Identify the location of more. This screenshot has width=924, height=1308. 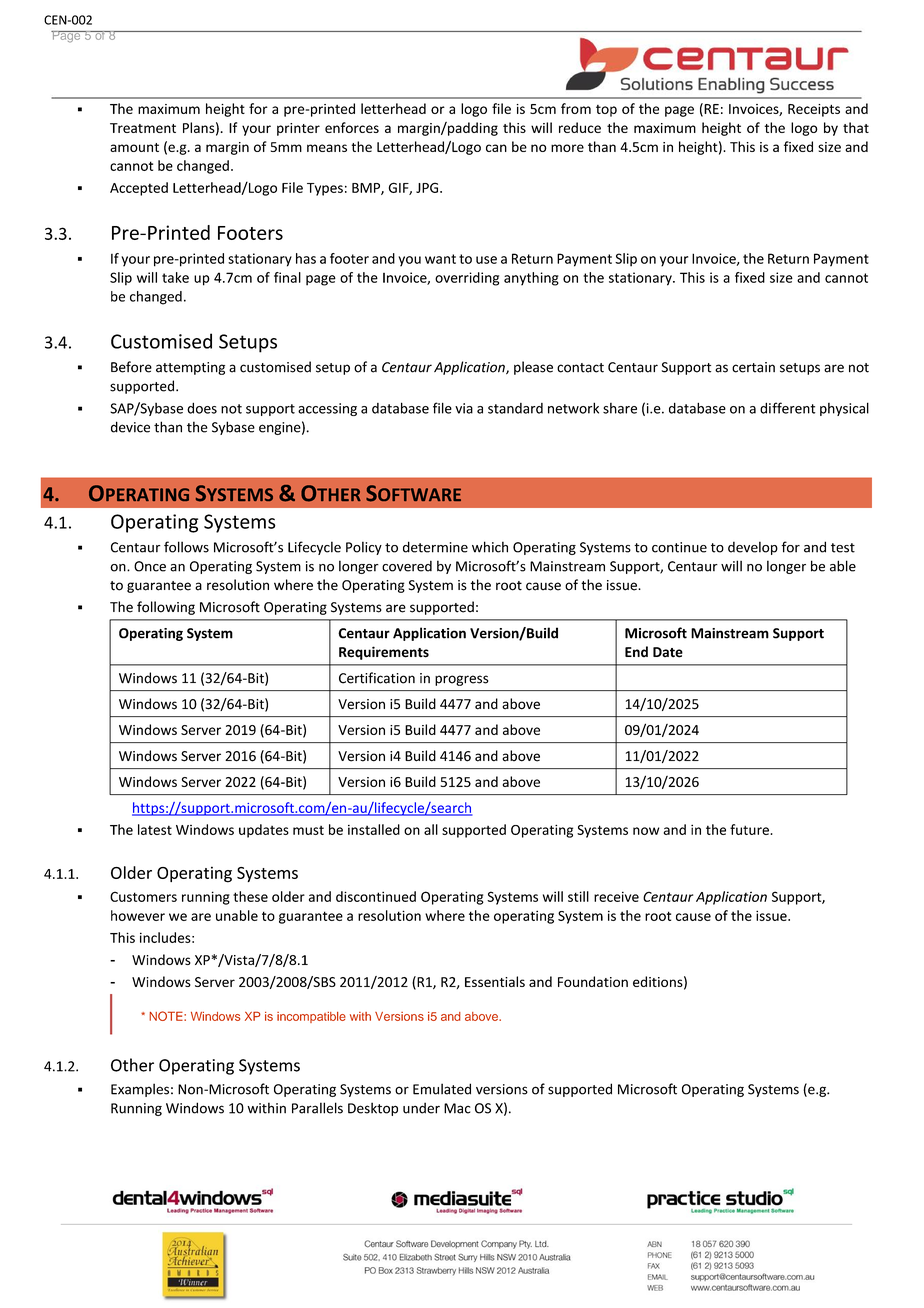
(567, 148).
